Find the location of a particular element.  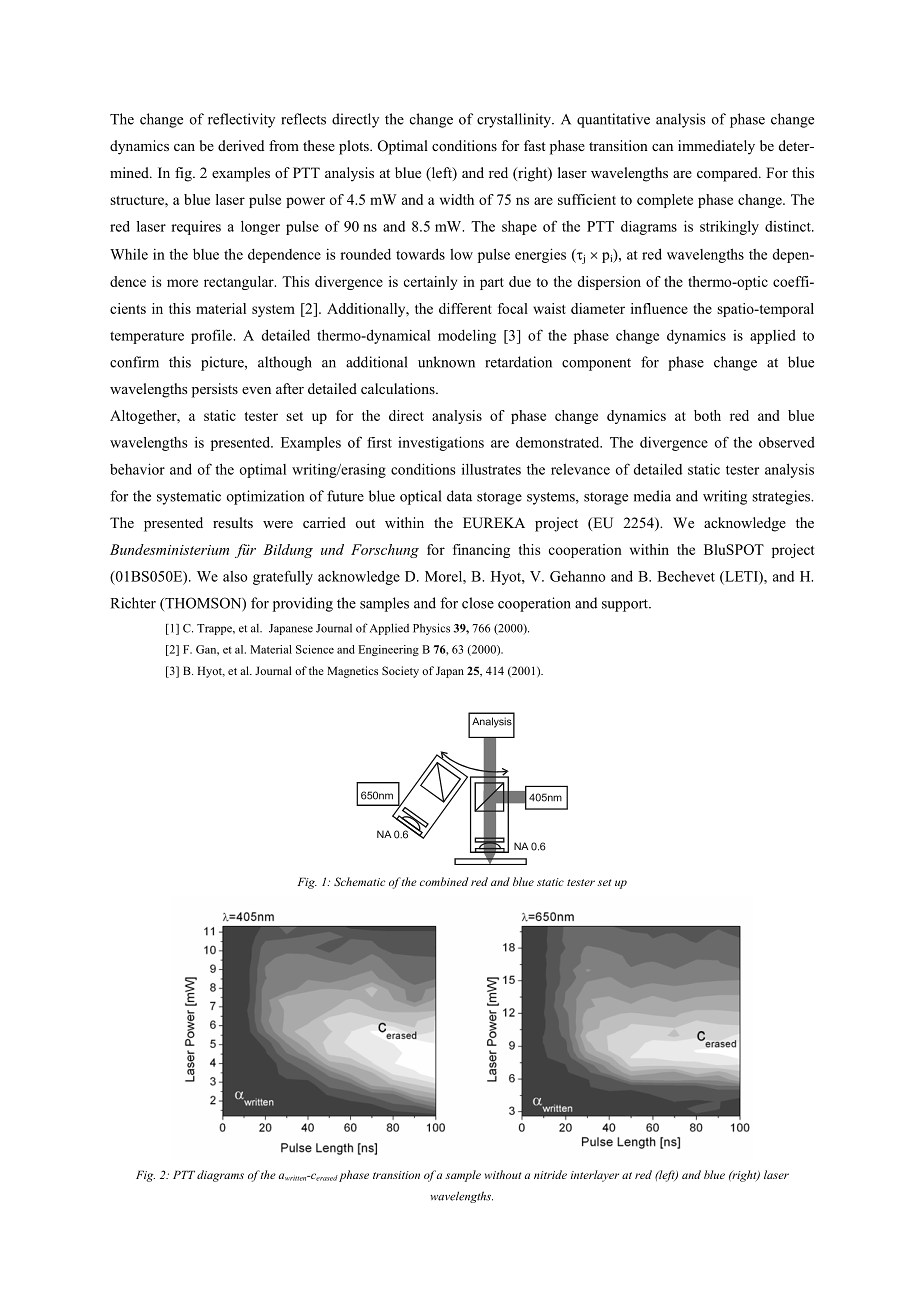

both is located at coordinates (707, 415).
